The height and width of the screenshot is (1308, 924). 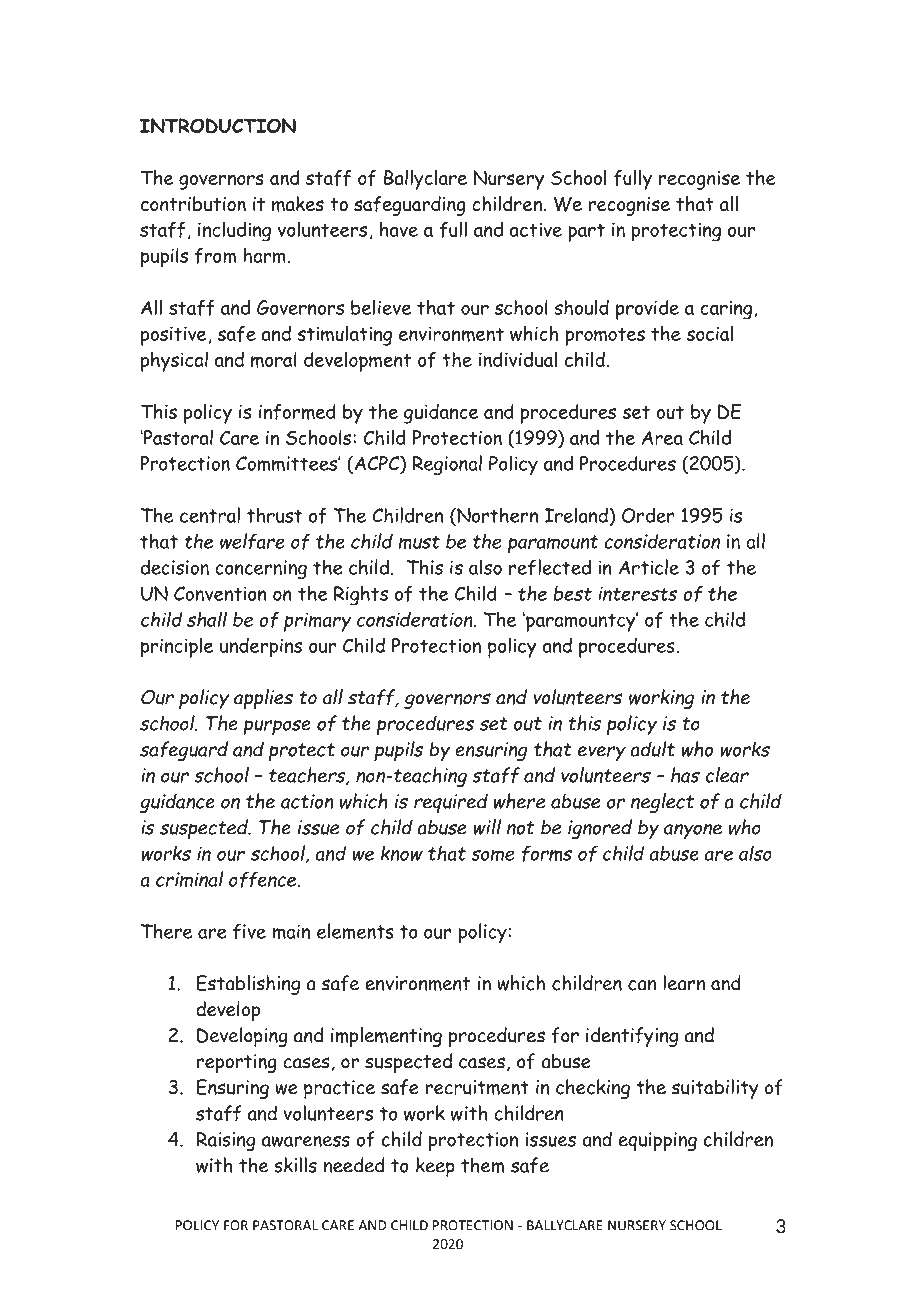 What do you see at coordinates (399, 229) in the screenshot?
I see `have` at bounding box center [399, 229].
